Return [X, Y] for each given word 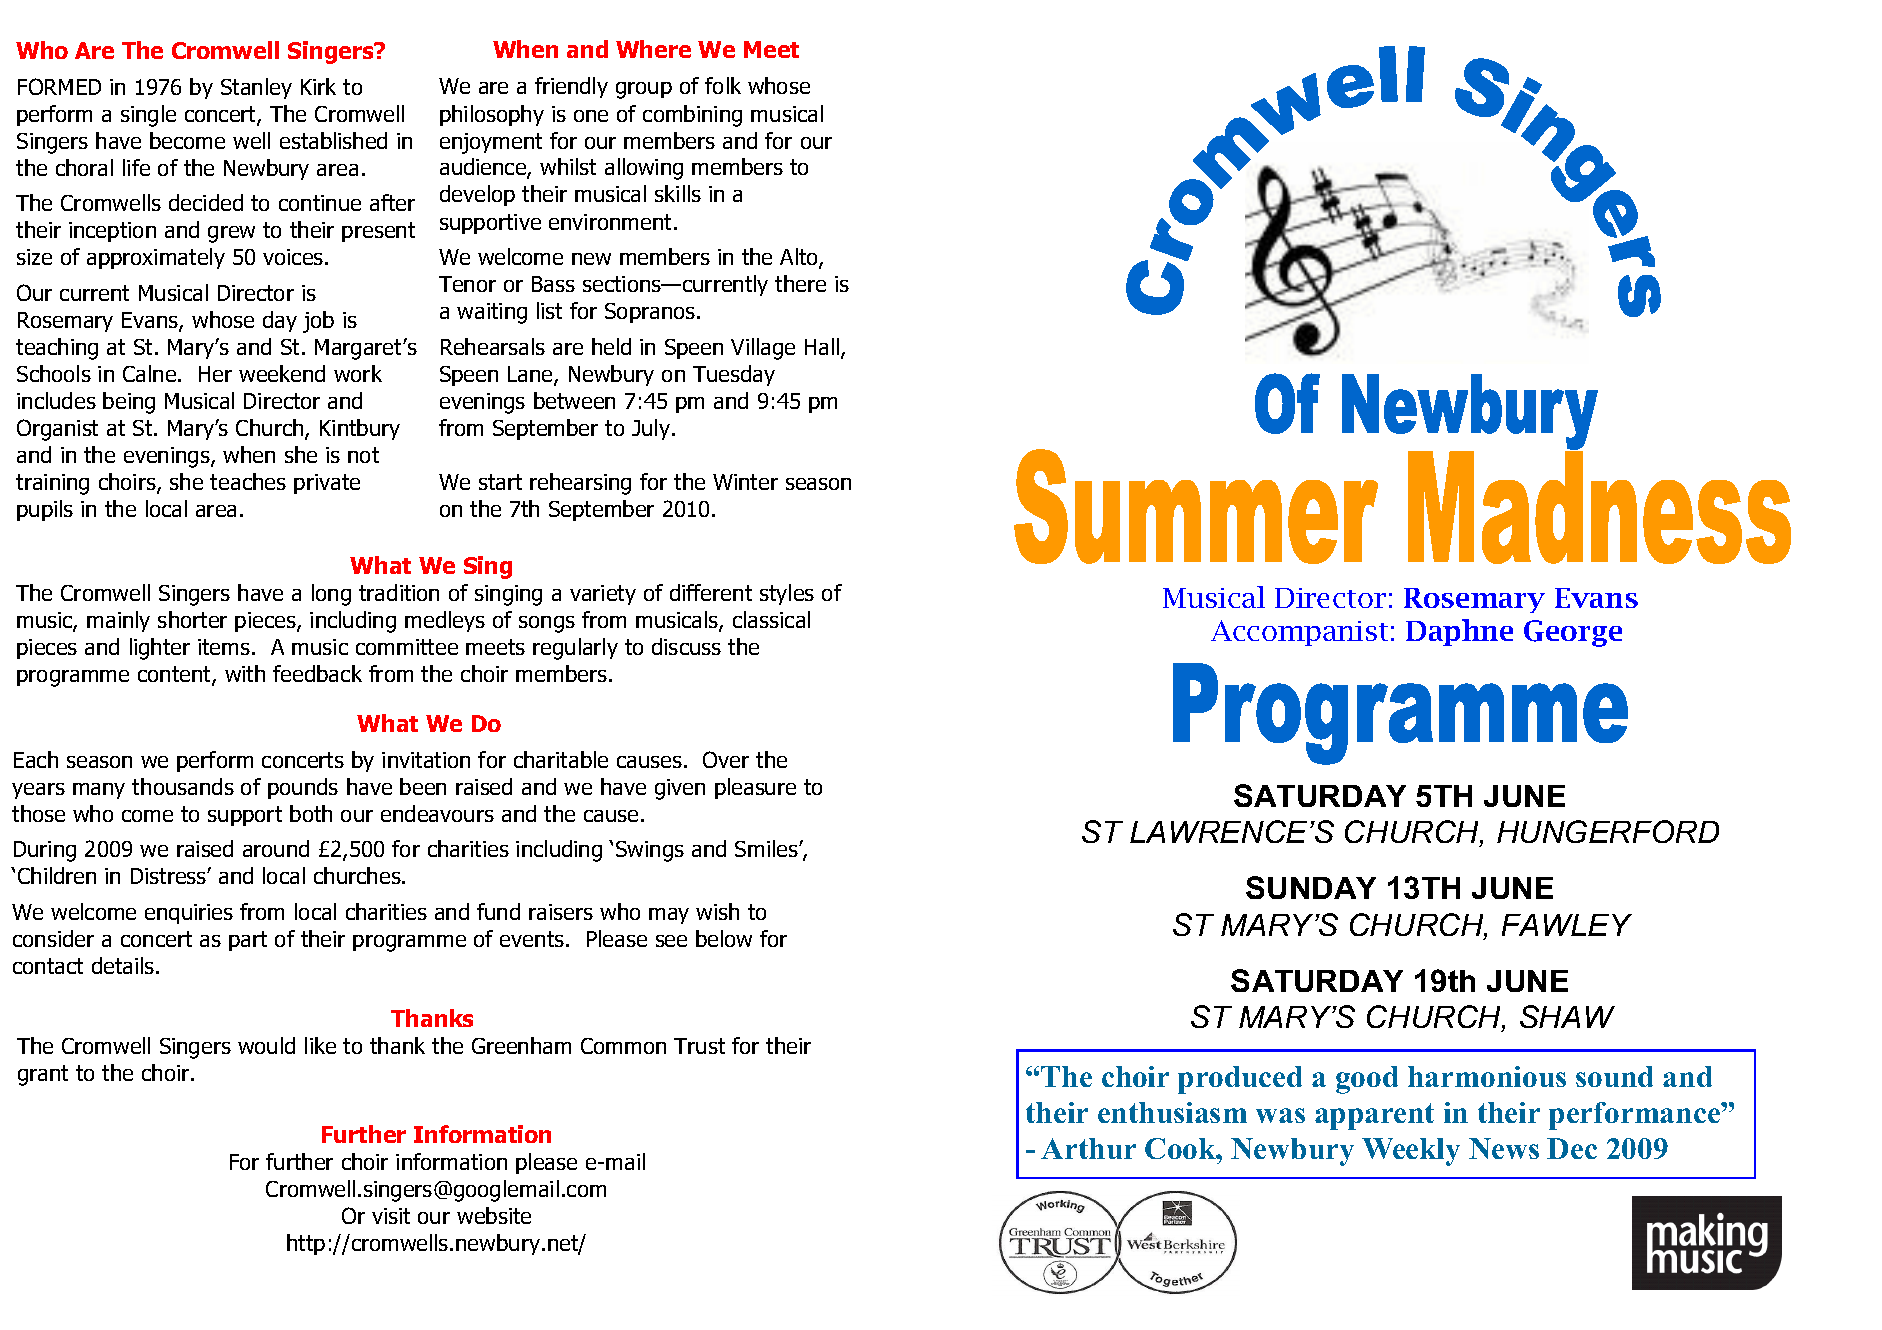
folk [723, 85]
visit [391, 1216]
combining [692, 116]
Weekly [1411, 1152]
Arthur [1088, 1148]
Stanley [256, 88]
